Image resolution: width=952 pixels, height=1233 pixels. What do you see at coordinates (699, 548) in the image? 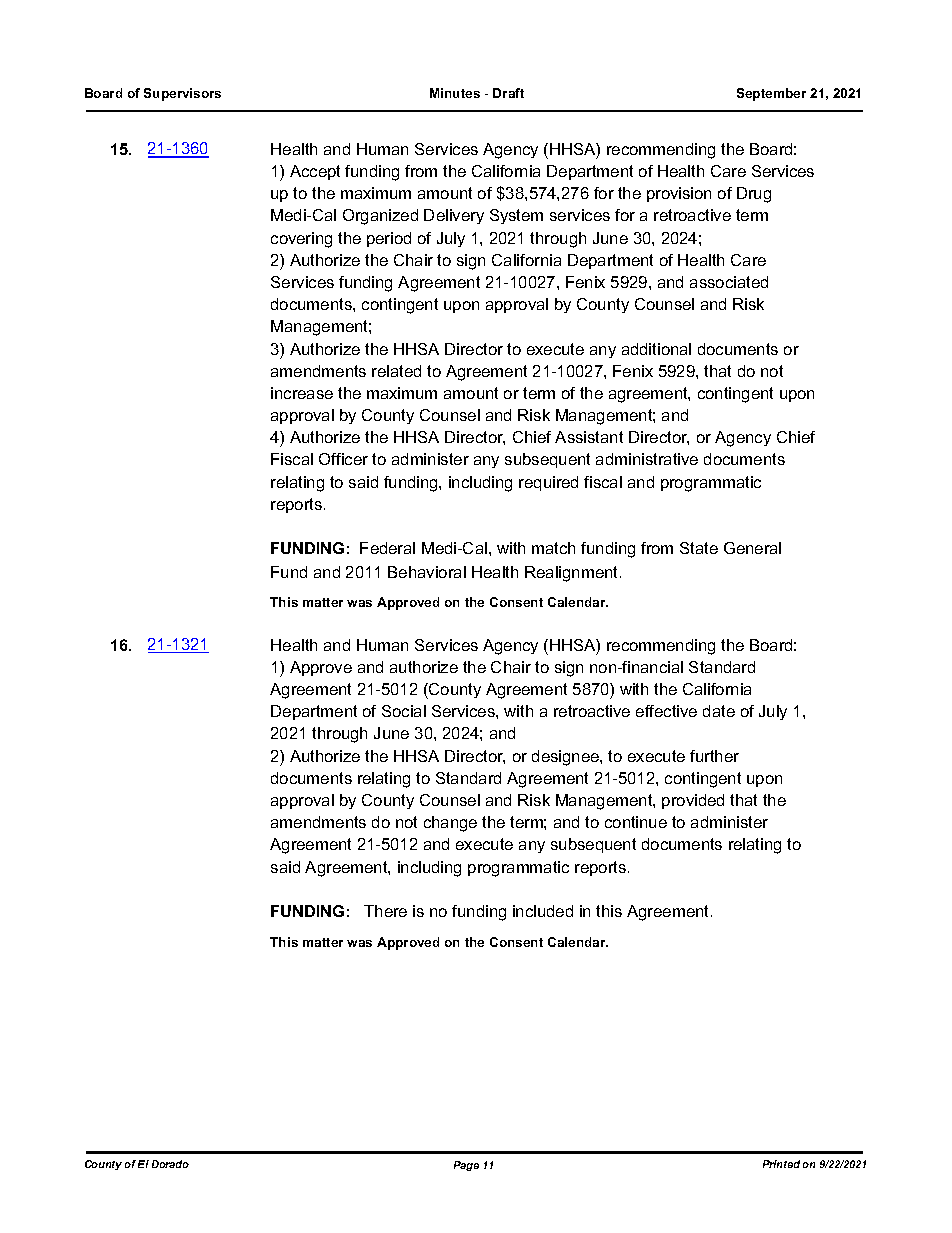
I see `State` at bounding box center [699, 548].
